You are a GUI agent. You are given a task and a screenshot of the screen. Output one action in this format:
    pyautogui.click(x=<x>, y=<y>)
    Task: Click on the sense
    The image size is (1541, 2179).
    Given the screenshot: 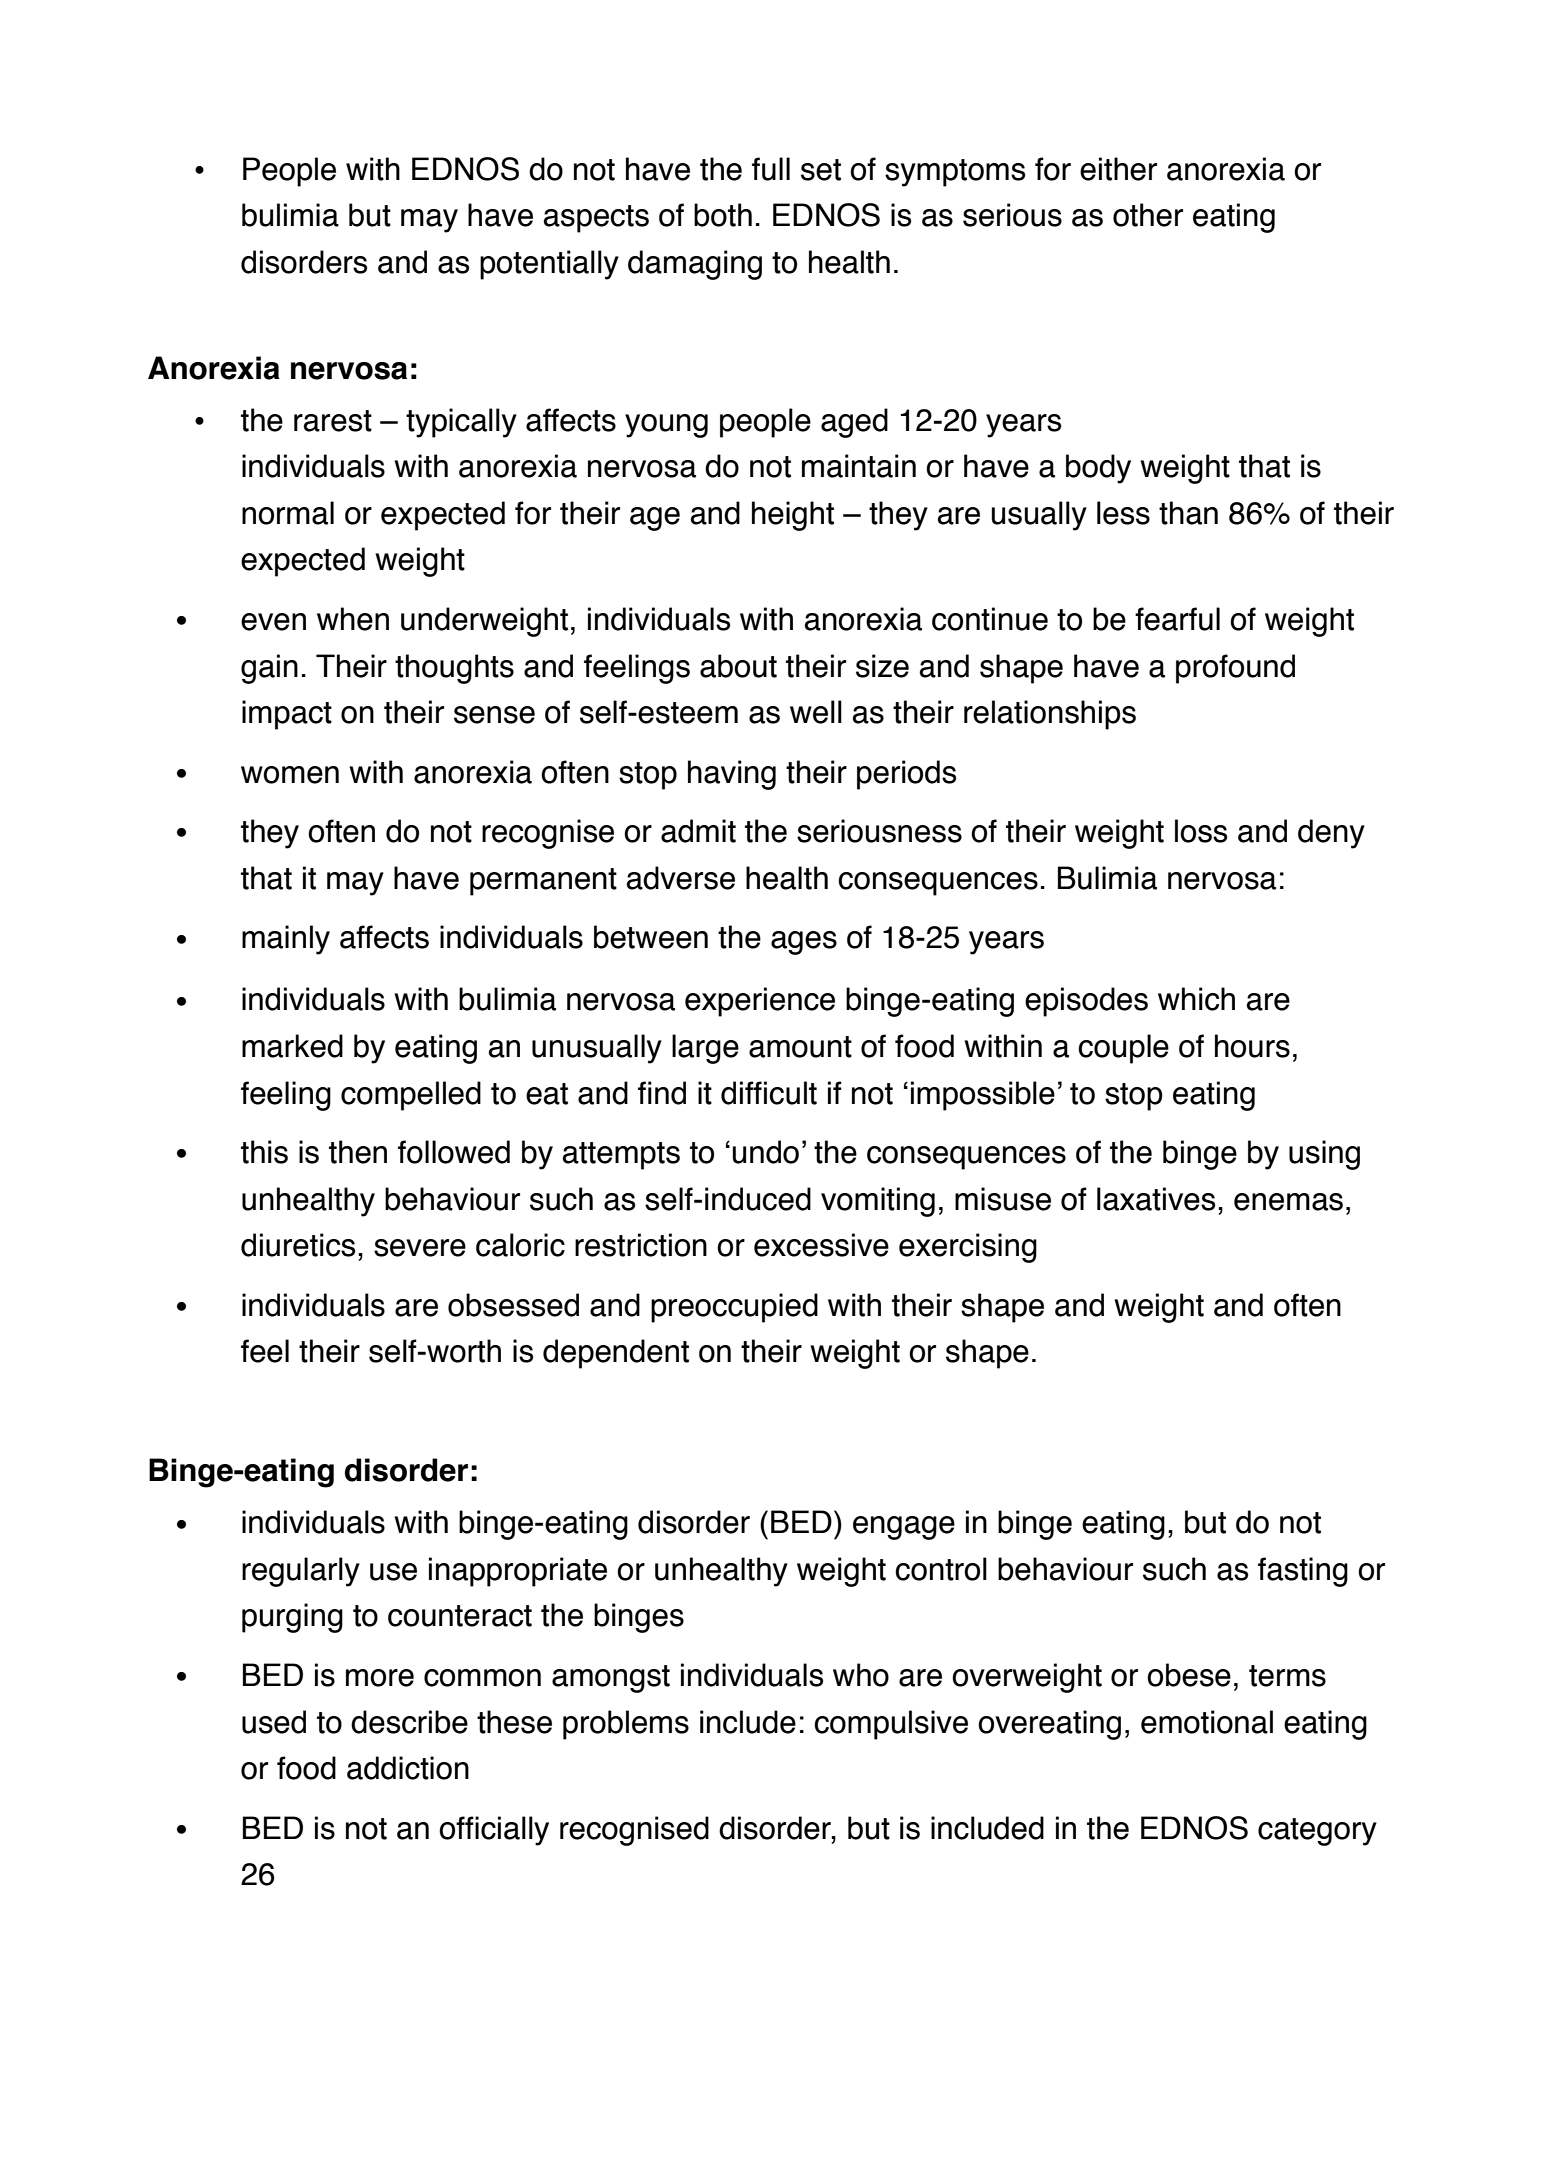 What is the action you would take?
    pyautogui.click(x=494, y=715)
